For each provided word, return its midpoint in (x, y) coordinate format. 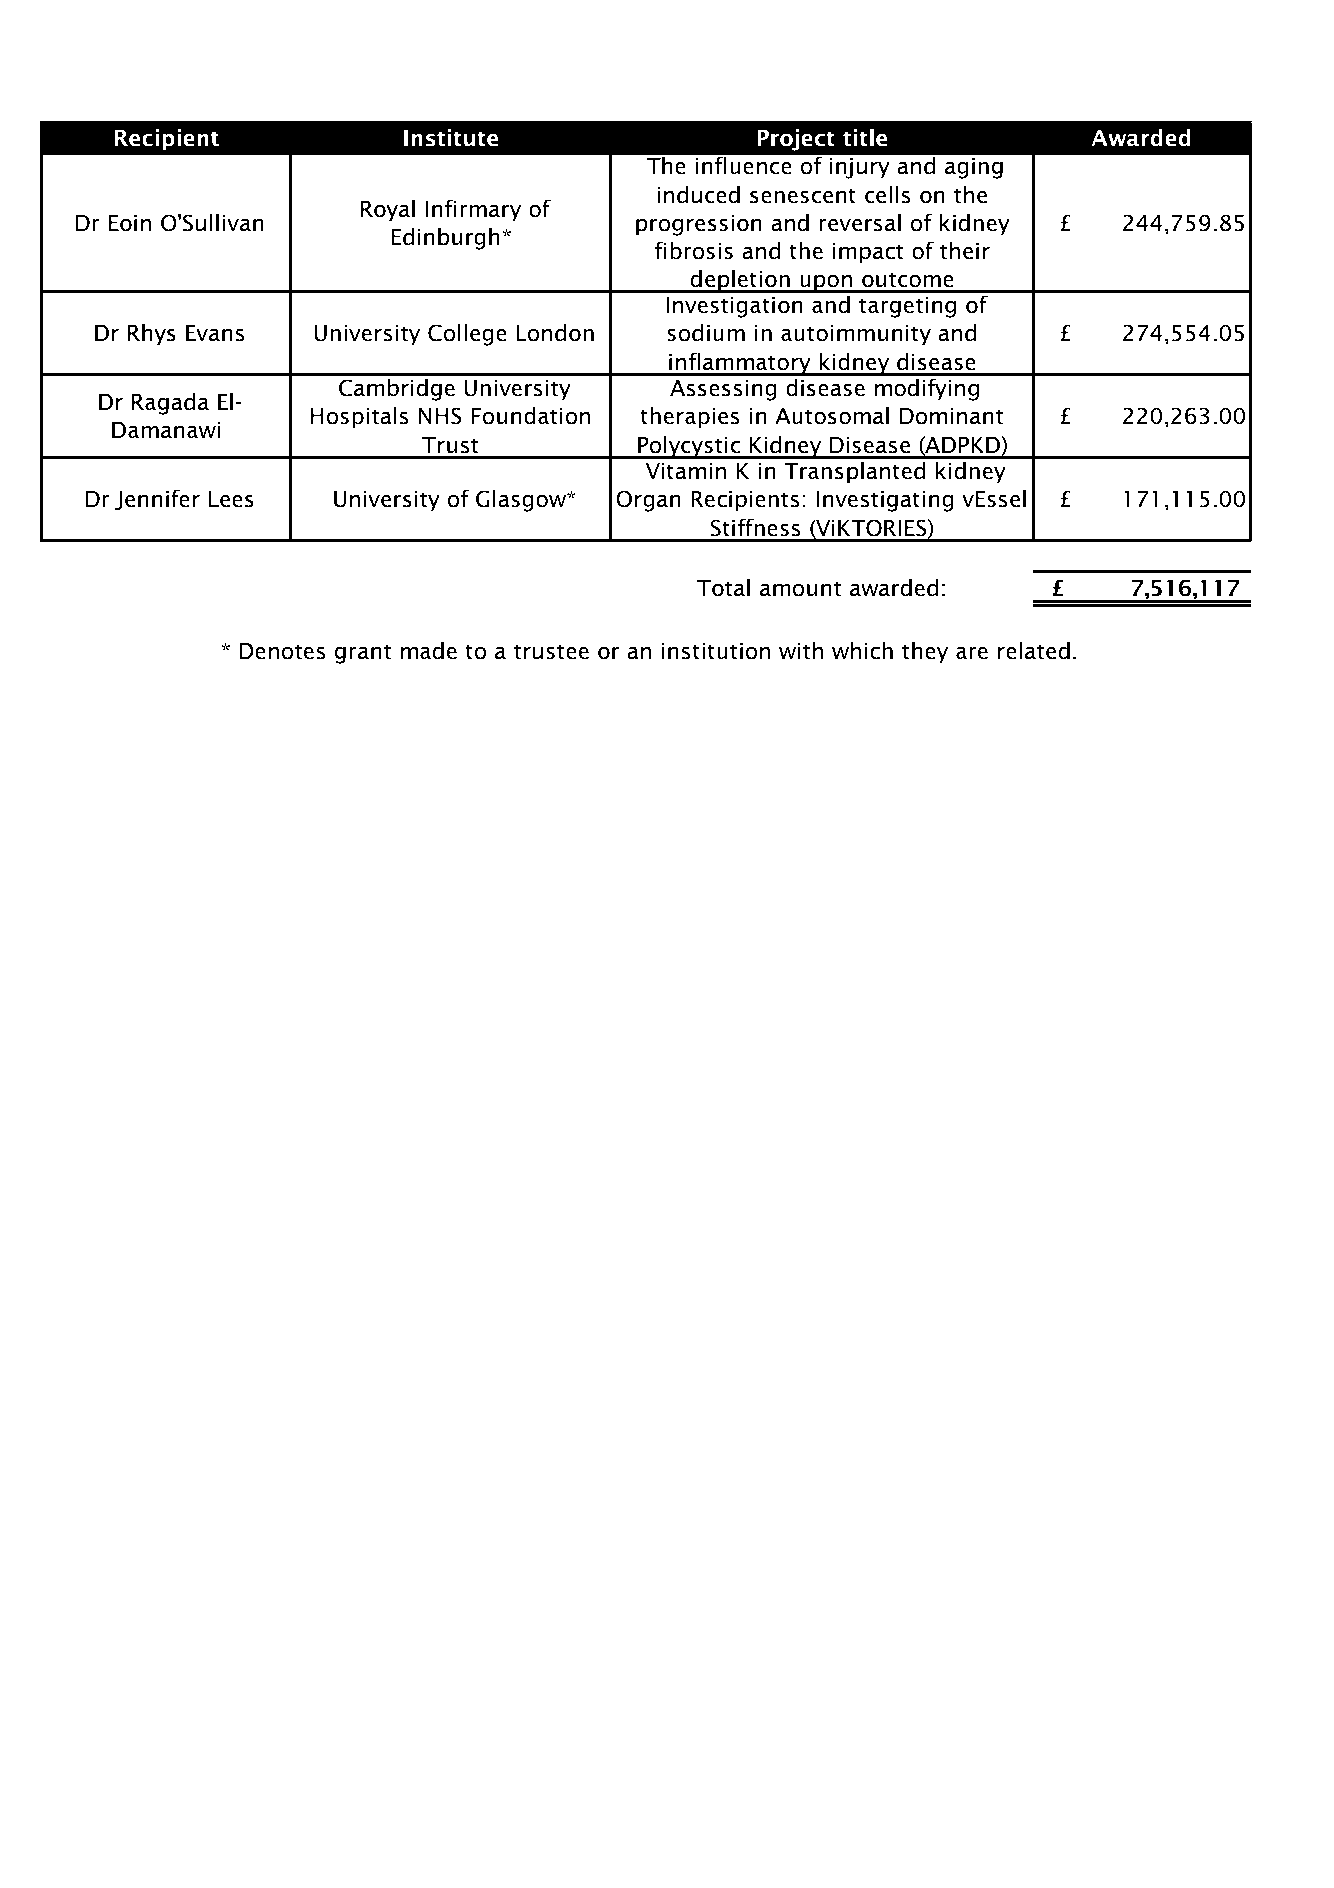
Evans (215, 333)
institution (716, 651)
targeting (907, 307)
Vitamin (685, 471)
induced (698, 195)
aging (974, 168)
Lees (231, 499)
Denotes (282, 651)
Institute (451, 138)
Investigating (885, 501)
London (555, 333)
